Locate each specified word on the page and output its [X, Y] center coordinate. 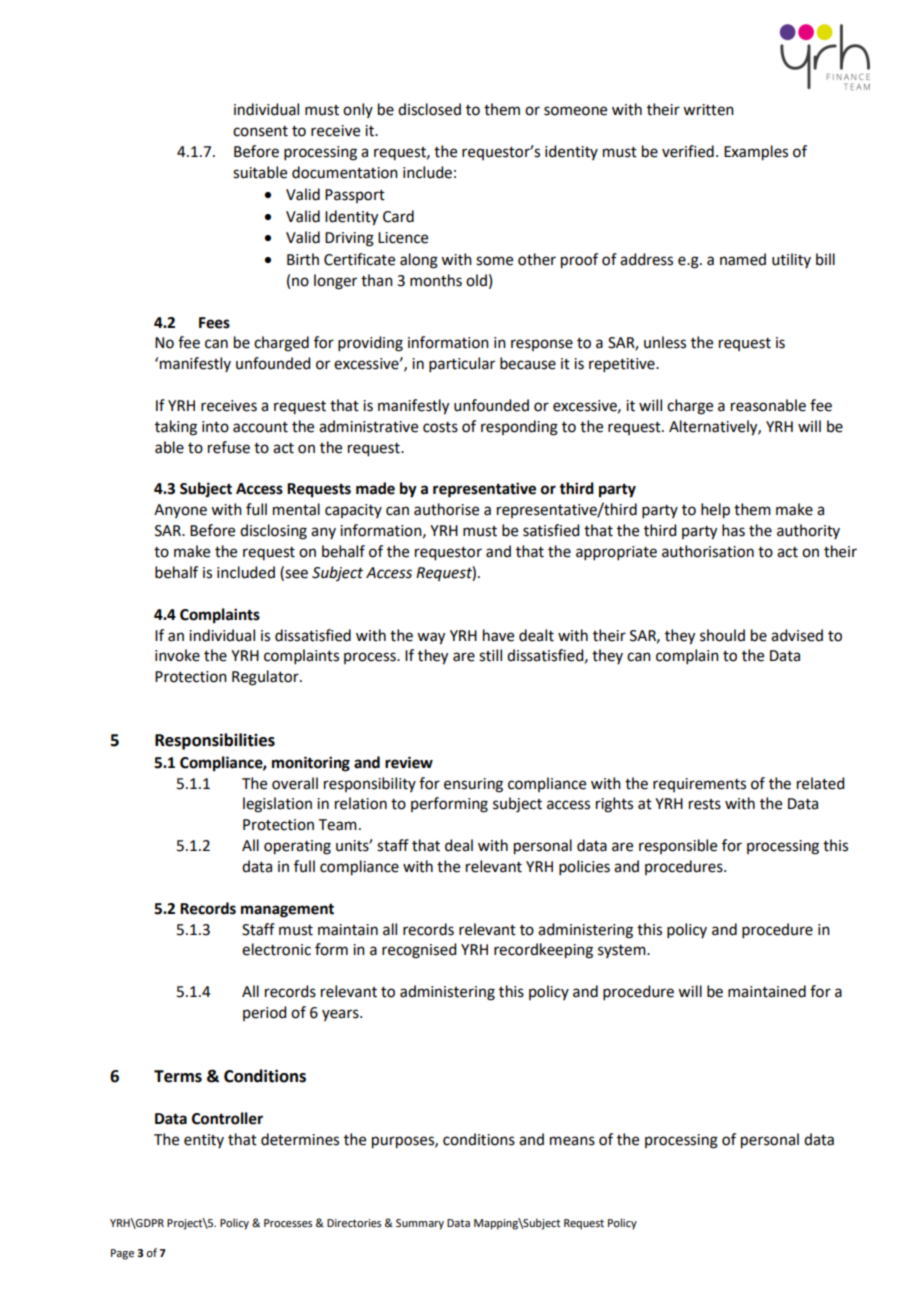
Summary [420, 1224]
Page [122, 1254]
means [572, 1141]
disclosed [429, 109]
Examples [756, 153]
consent [260, 131]
